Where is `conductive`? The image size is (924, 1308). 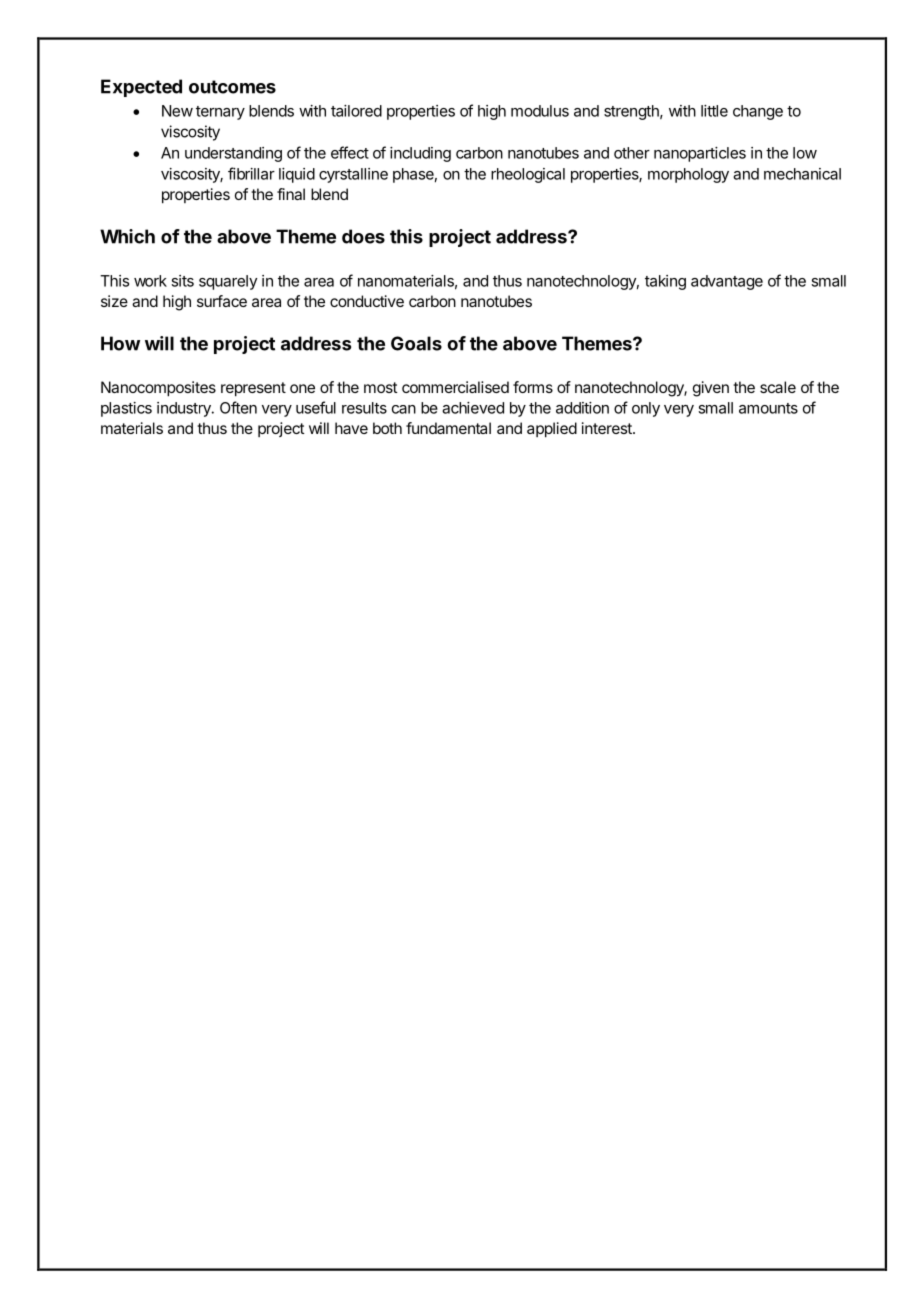 conductive is located at coordinates (367, 301).
